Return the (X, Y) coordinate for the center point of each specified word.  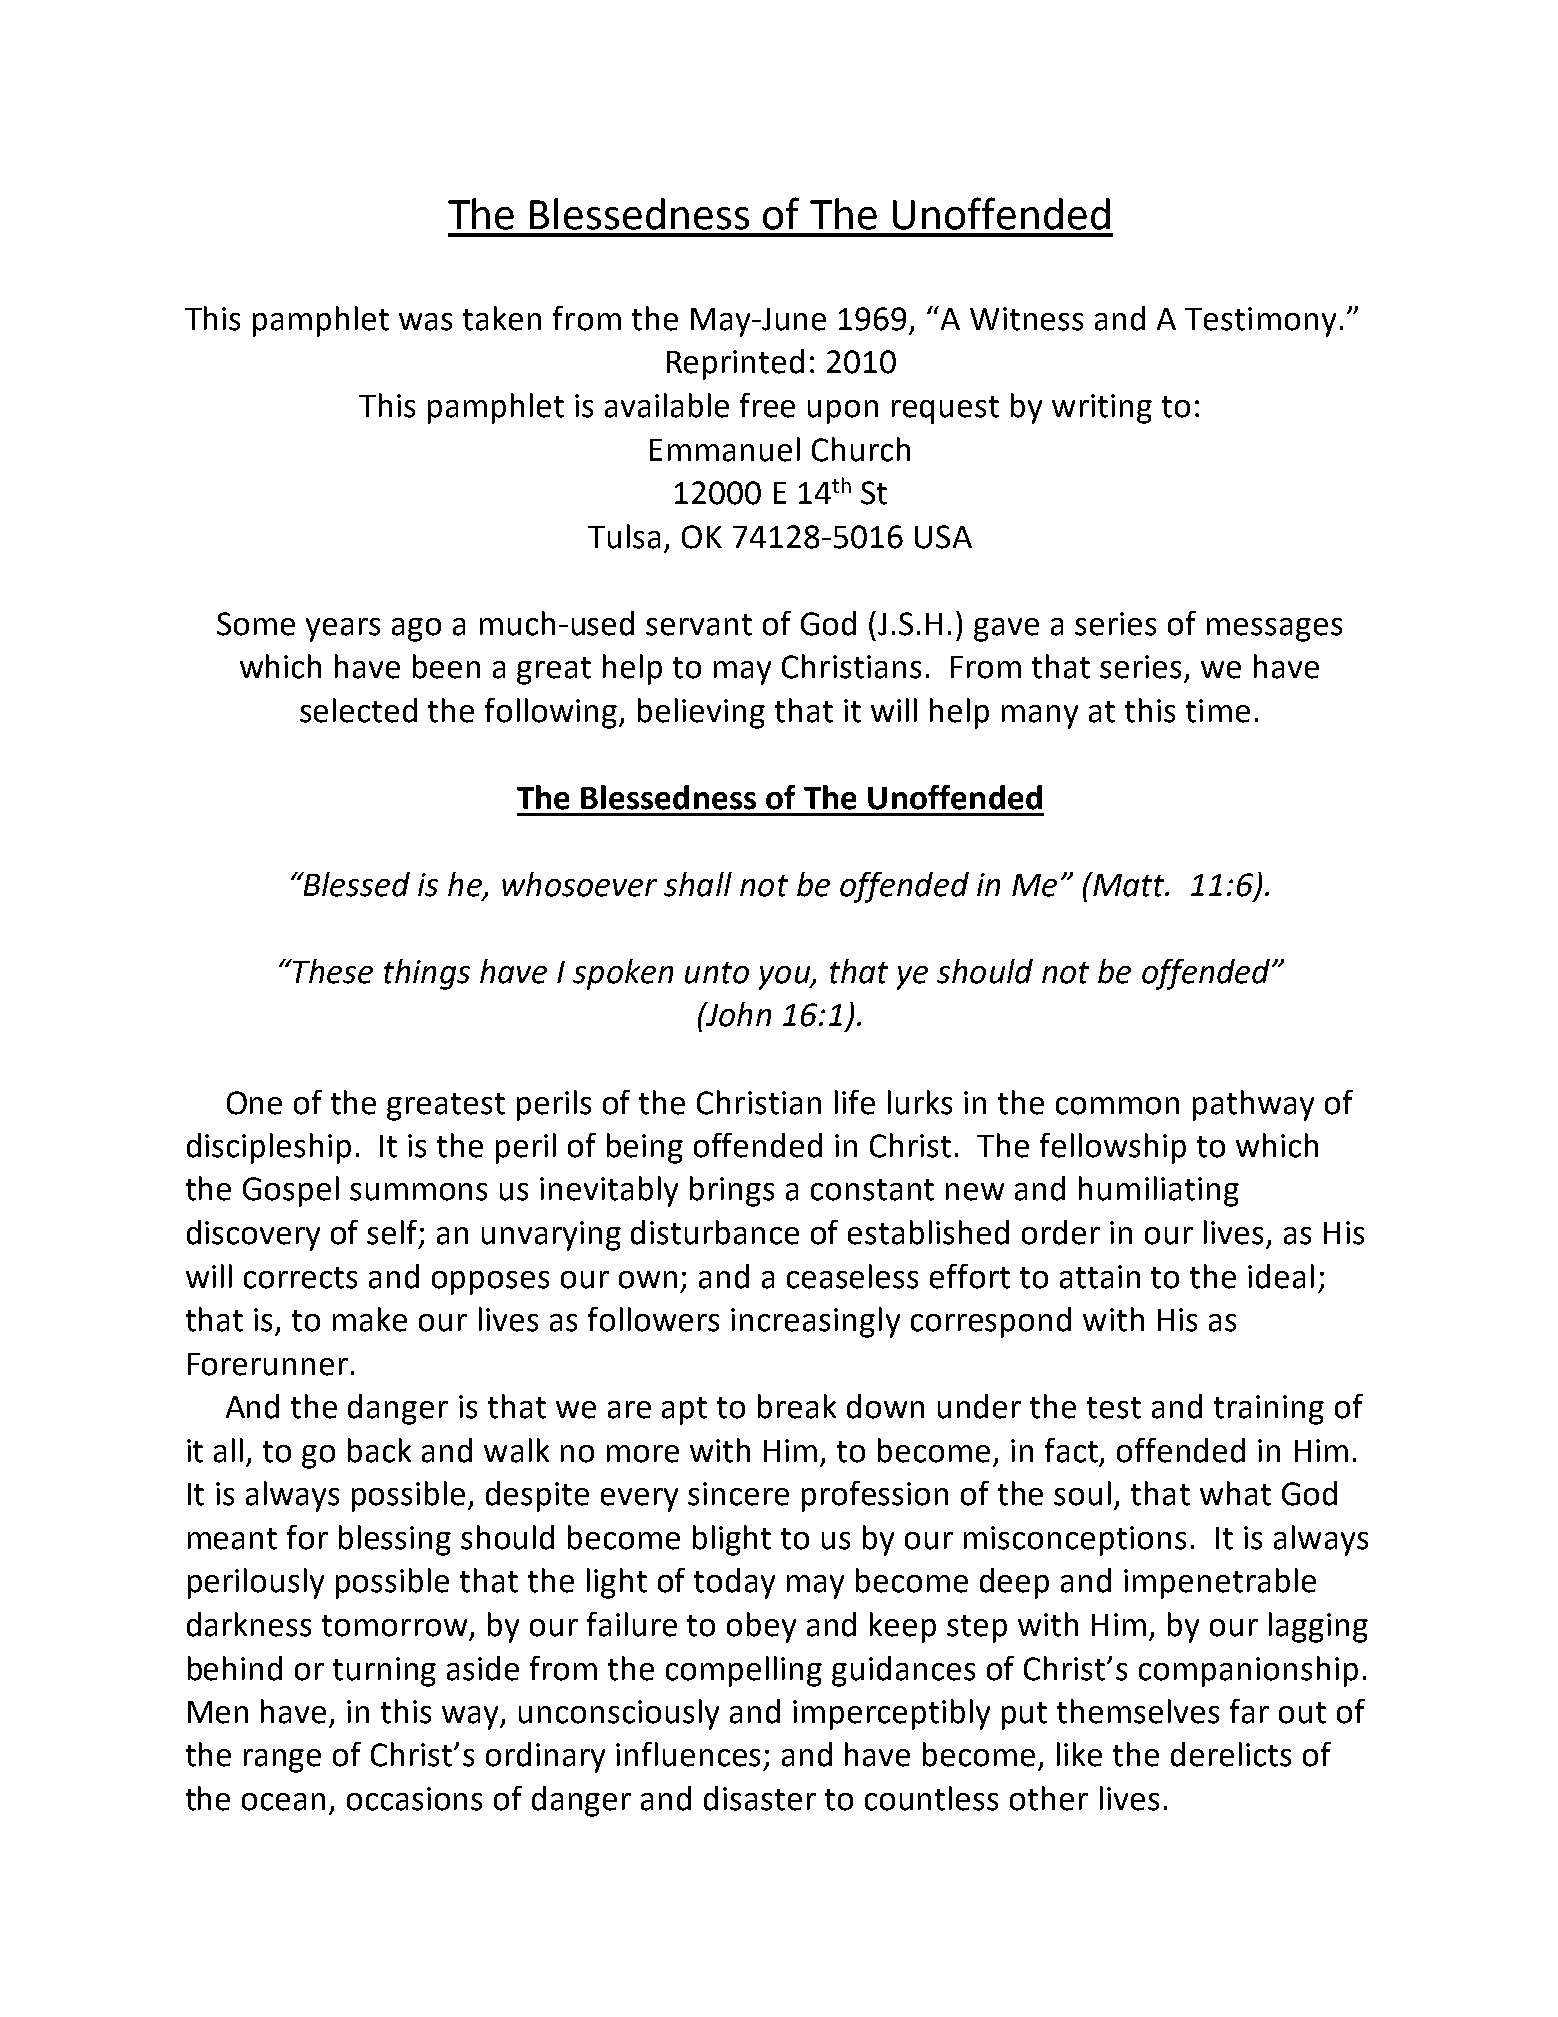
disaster (760, 1798)
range (282, 1761)
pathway (1253, 1105)
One (254, 1103)
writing (1102, 409)
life (855, 1102)
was (425, 322)
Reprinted (735, 364)
